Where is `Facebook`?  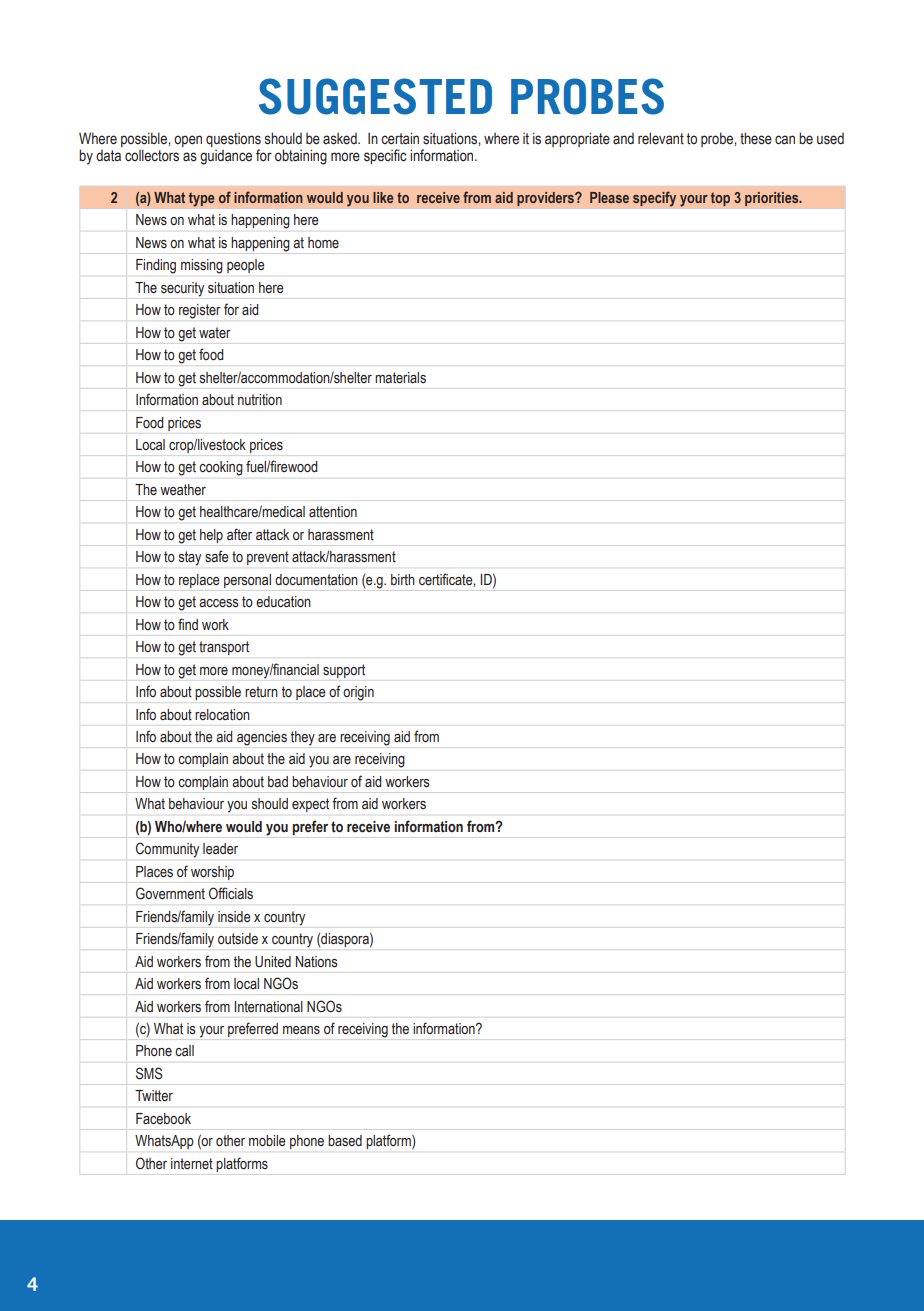
Facebook is located at coordinates (163, 1118).
